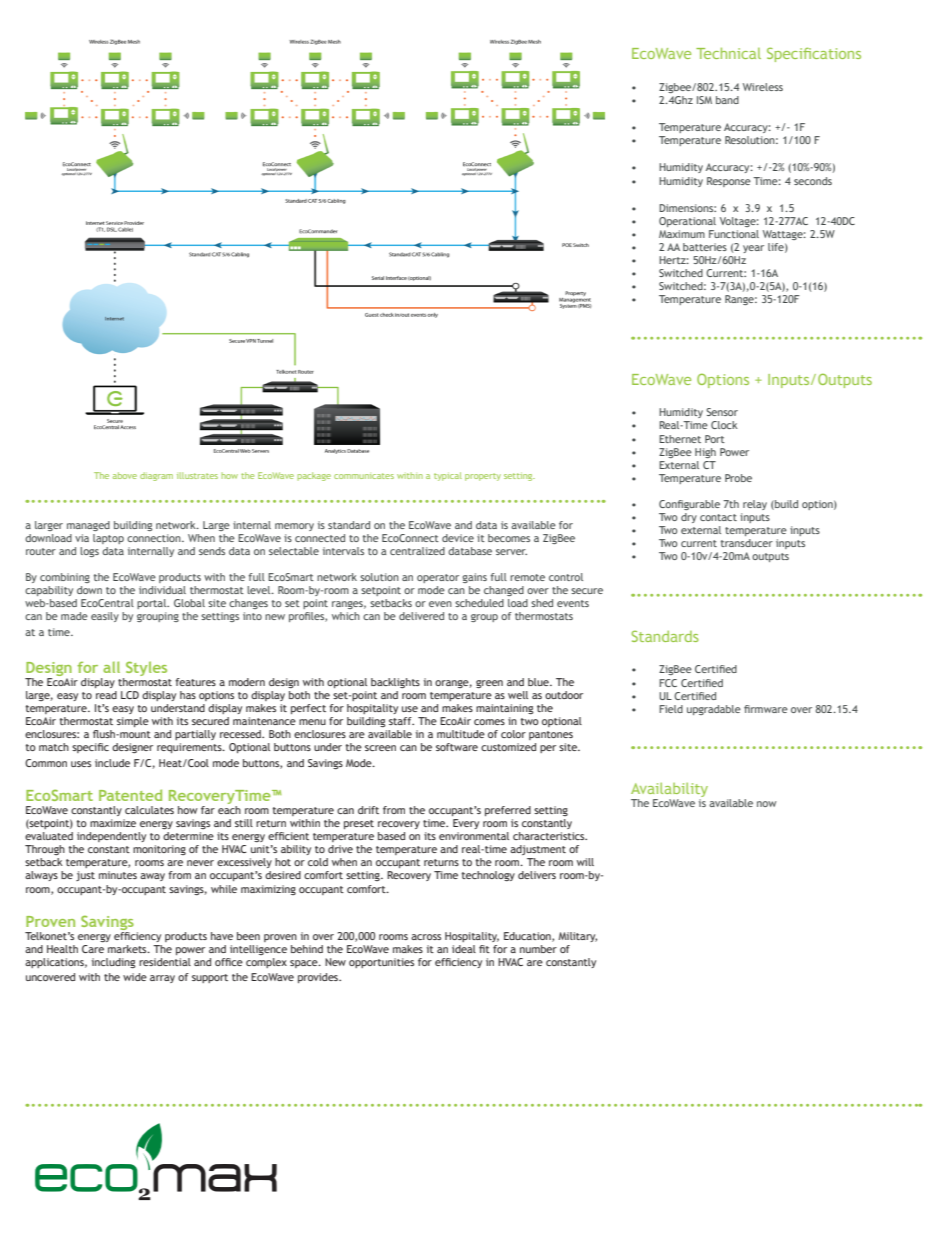  I want to click on band, so click(727, 100).
